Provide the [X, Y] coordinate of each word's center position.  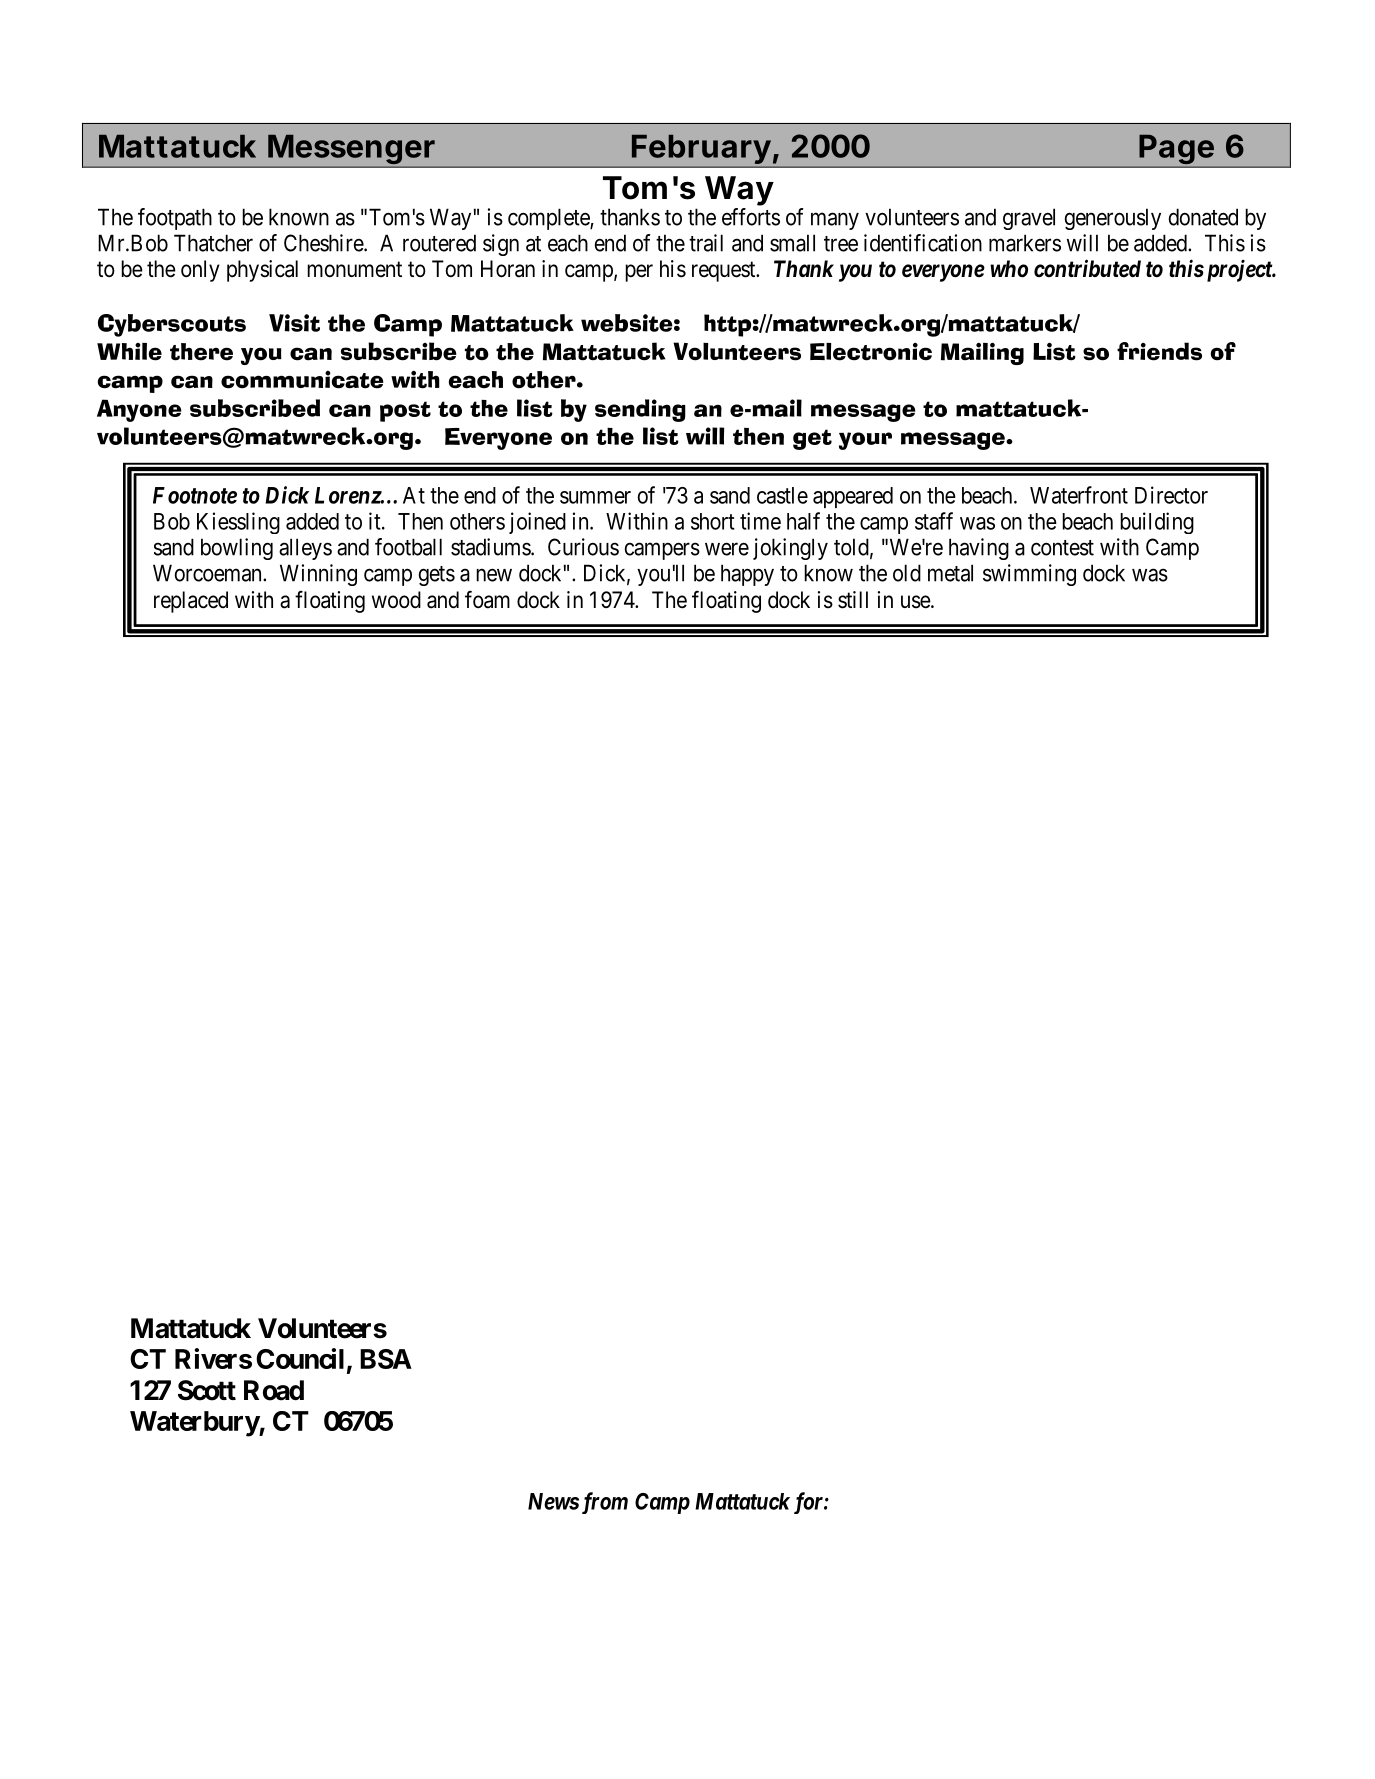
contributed [1087, 268]
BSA [386, 1359]
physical [262, 271]
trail [706, 243]
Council [300, 1358]
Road [274, 1390]
